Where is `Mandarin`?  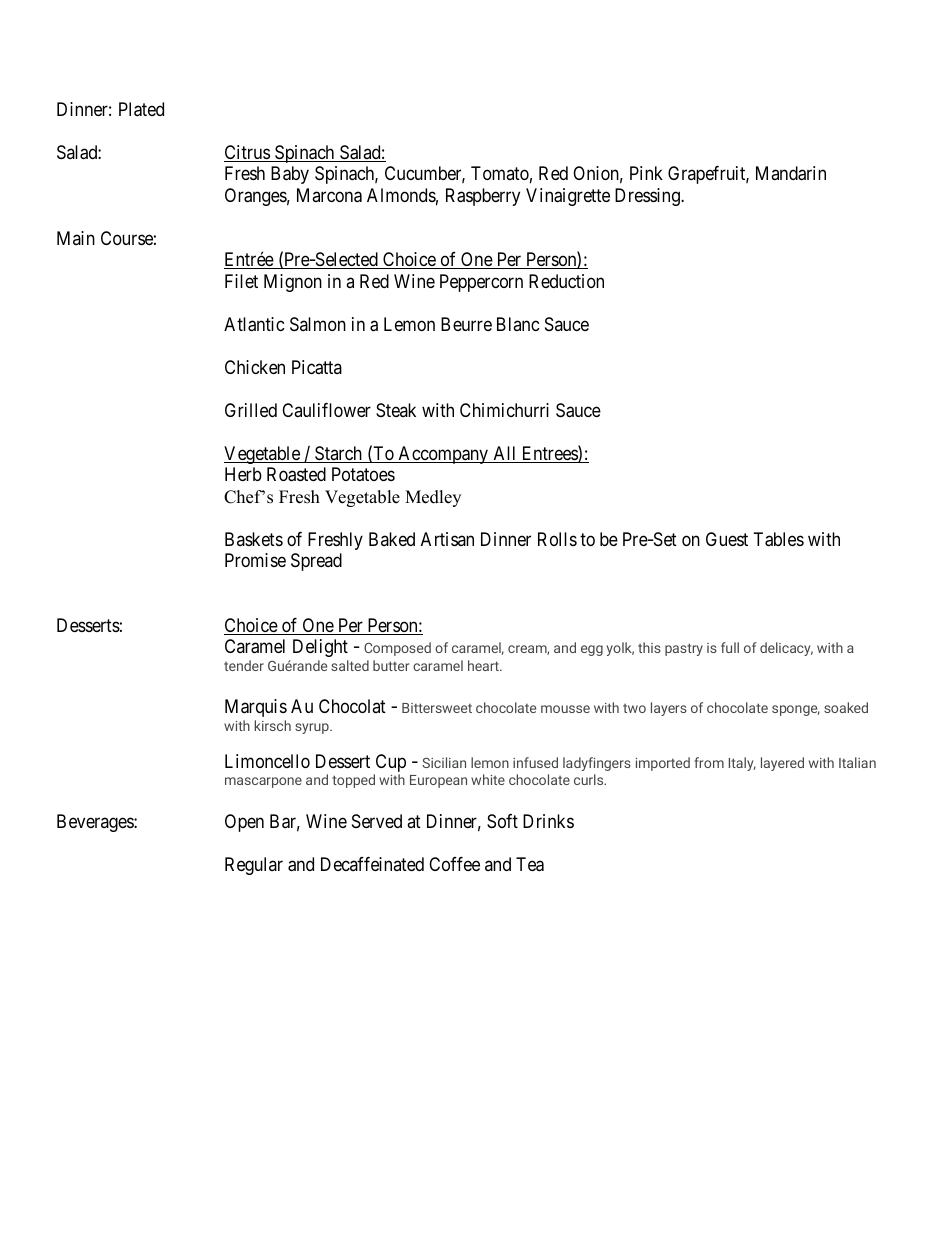
Mandarin is located at coordinates (791, 173).
